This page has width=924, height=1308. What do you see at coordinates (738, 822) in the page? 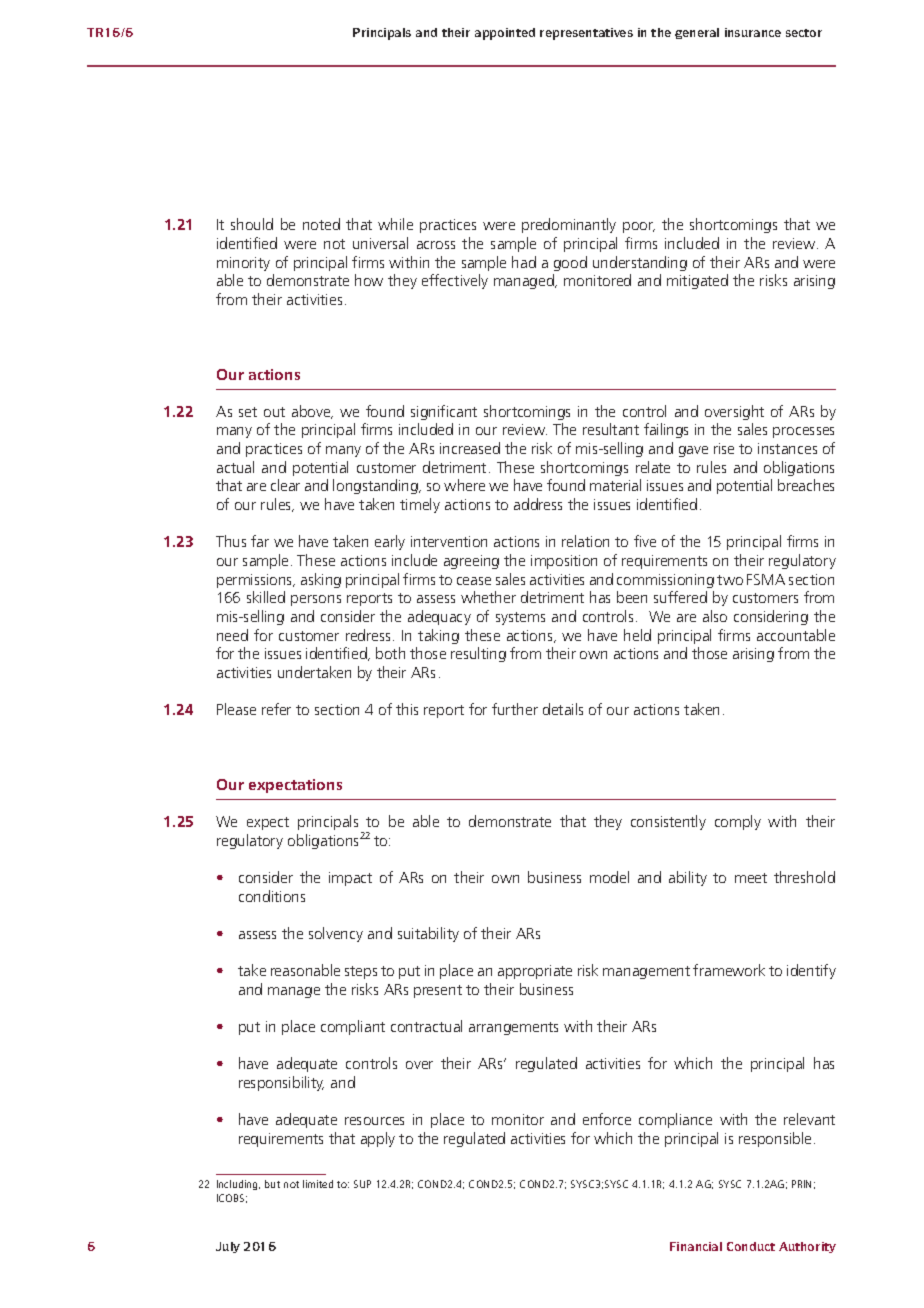
I see `comply` at bounding box center [738, 822].
